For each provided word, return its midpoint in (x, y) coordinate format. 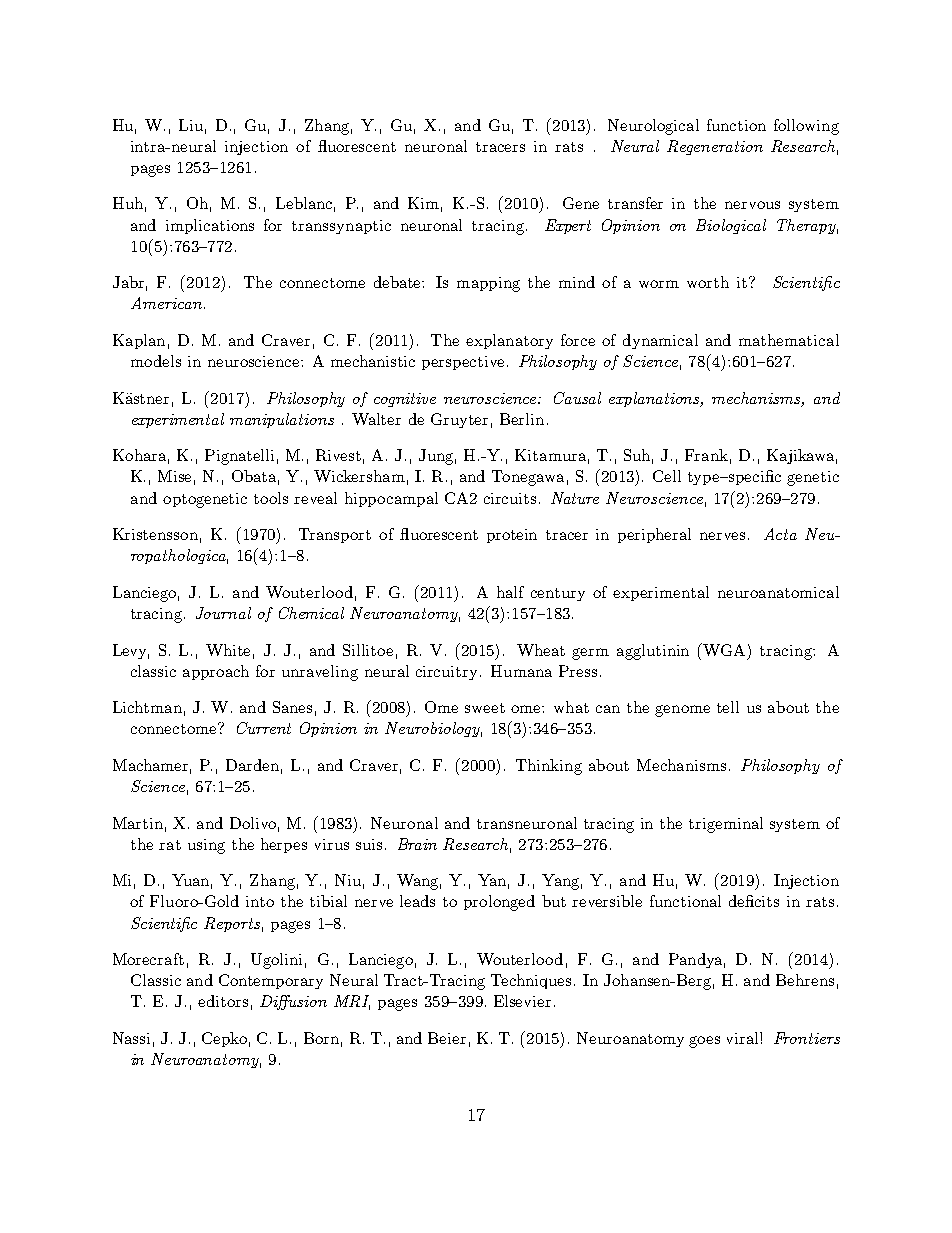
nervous (752, 205)
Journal (223, 613)
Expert (568, 226)
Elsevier (522, 1001)
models (156, 361)
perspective (463, 363)
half (510, 592)
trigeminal (726, 825)
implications (210, 226)
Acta (780, 534)
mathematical (789, 340)
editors (223, 1001)
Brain (417, 844)
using (206, 846)
